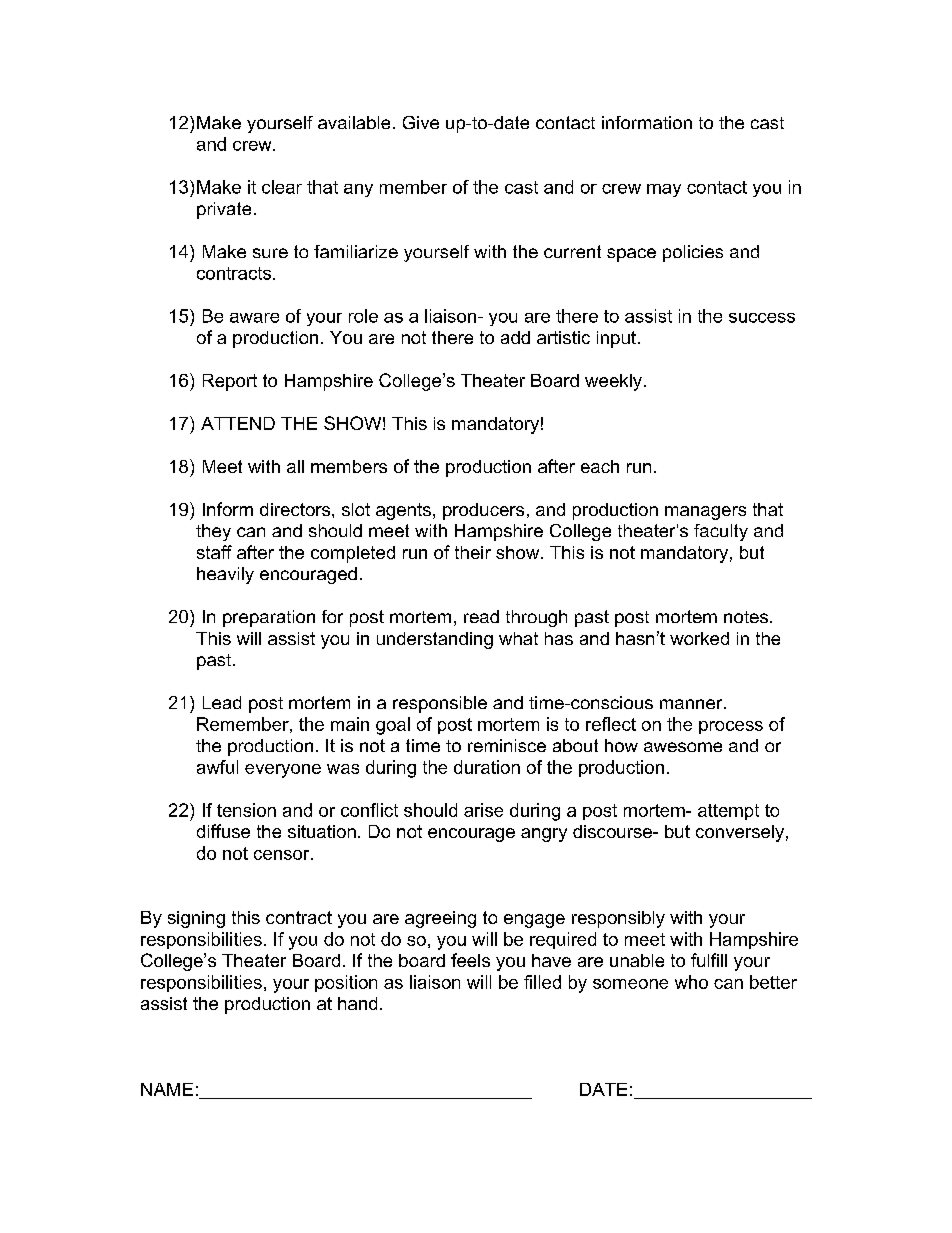 Image resolution: width=952 pixels, height=1233 pixels. I want to click on add, so click(515, 337).
